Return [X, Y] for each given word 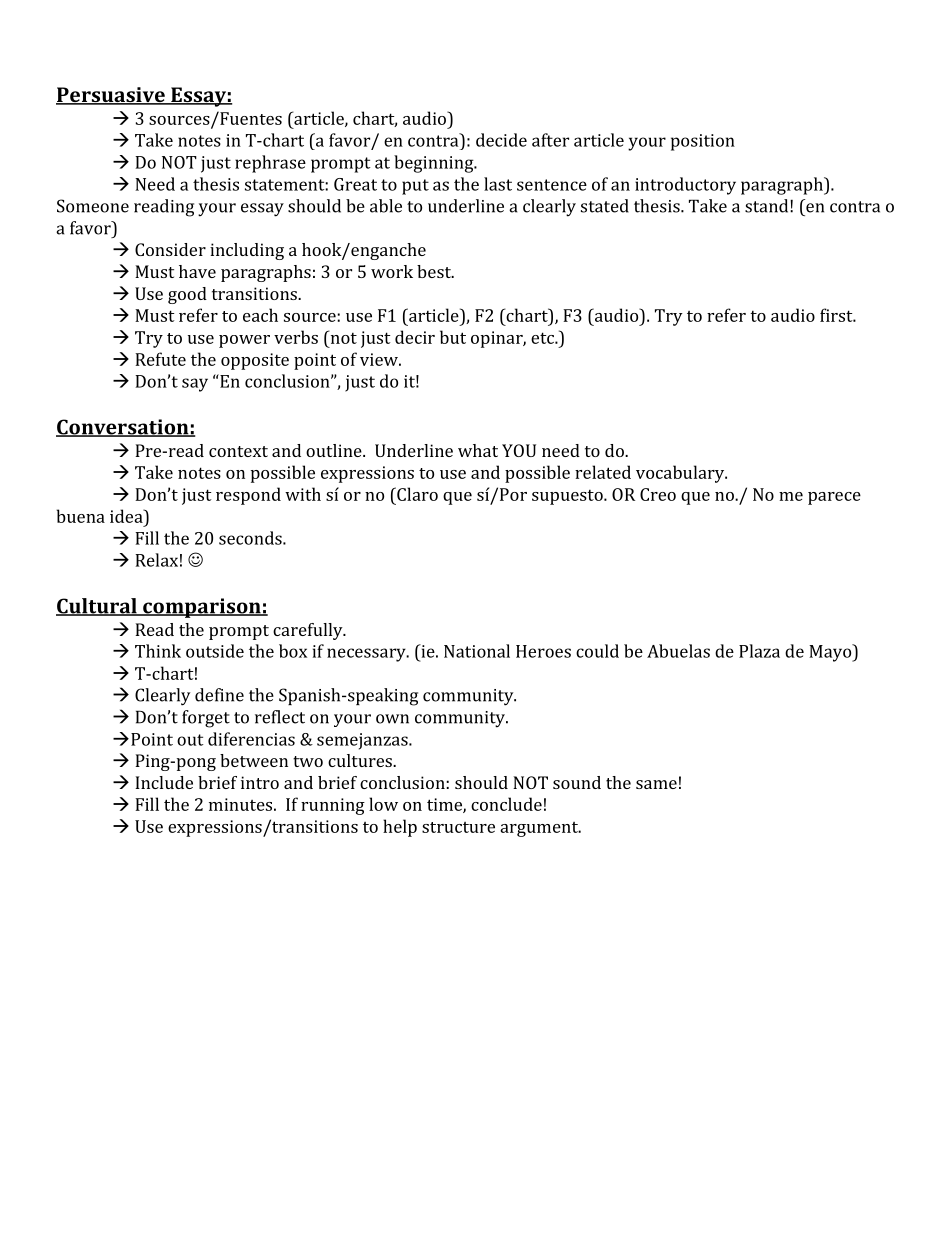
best [435, 271]
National [477, 651]
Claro [416, 494]
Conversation [123, 428]
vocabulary [681, 474]
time [445, 805]
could [597, 651]
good [187, 295]
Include [164, 782]
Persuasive [111, 96]
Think [158, 651]
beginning [435, 164]
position [703, 142]
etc [543, 338]
